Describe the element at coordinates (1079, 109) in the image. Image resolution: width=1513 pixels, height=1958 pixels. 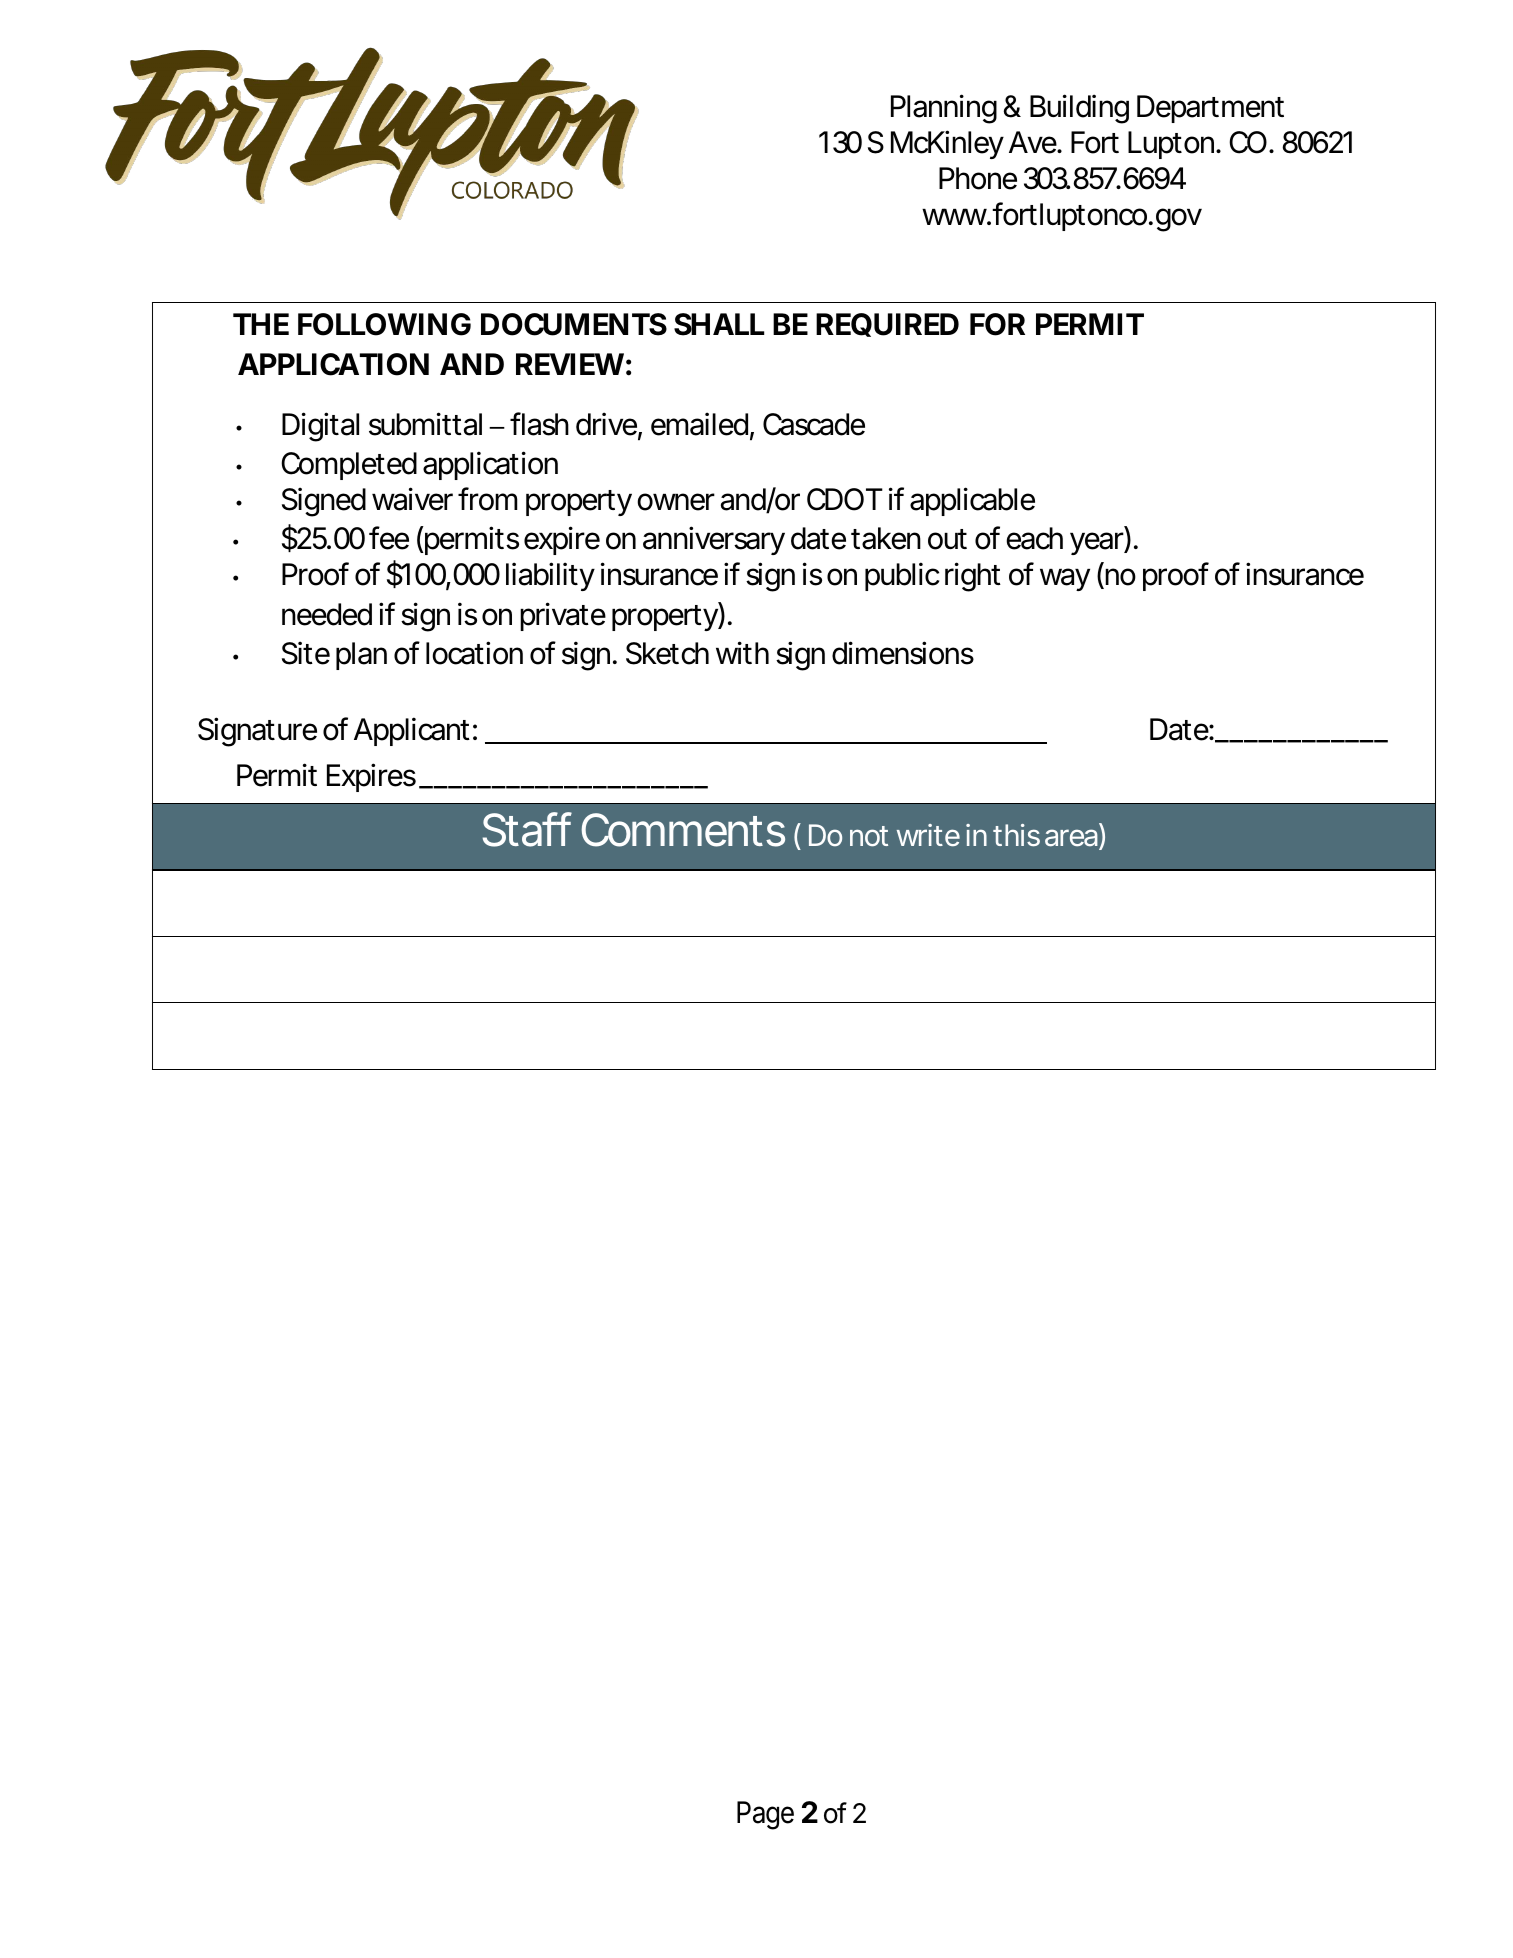
I see `Building` at that location.
